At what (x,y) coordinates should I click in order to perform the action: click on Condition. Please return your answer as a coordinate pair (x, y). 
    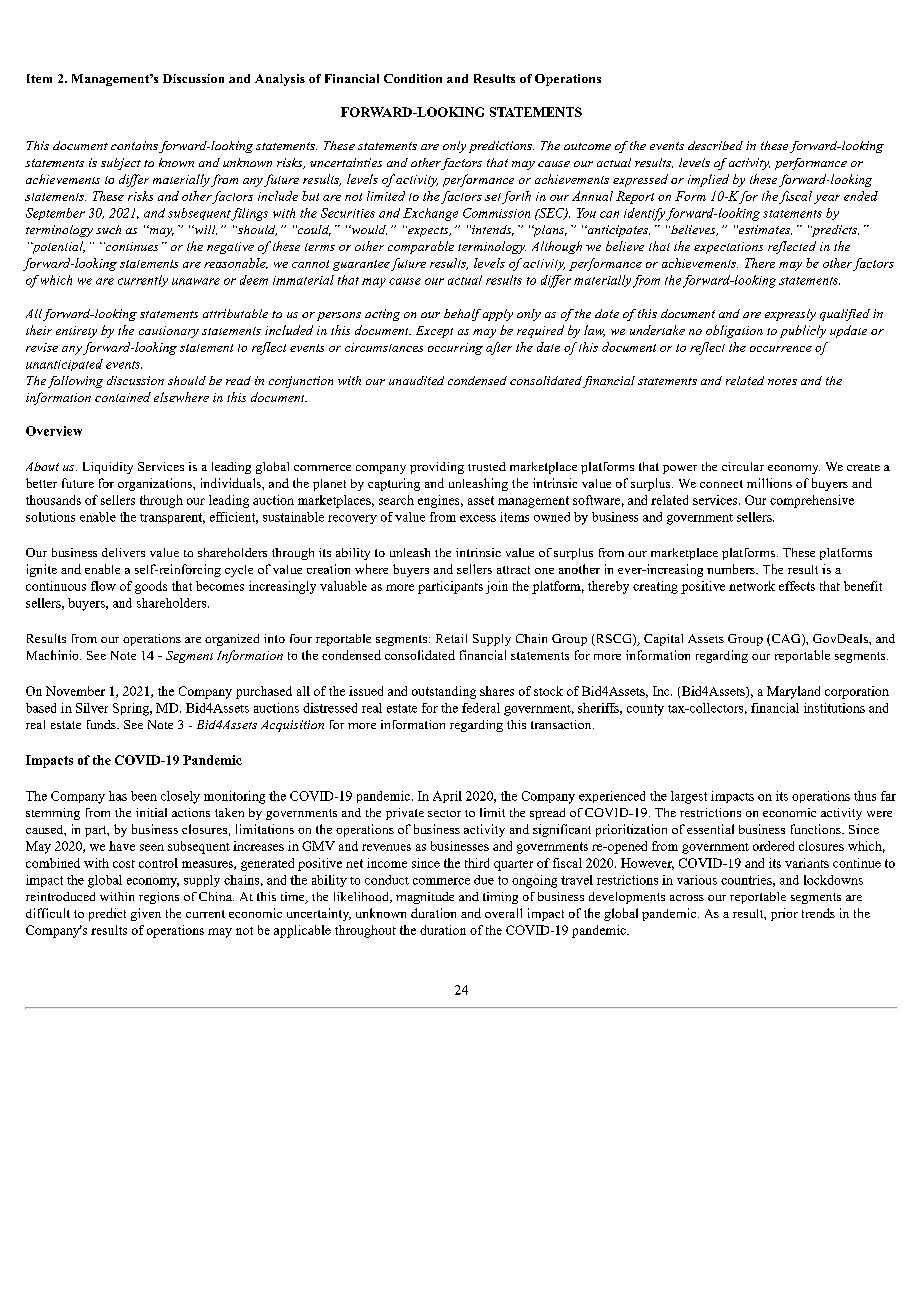
    Looking at the image, I should click on (413, 78).
